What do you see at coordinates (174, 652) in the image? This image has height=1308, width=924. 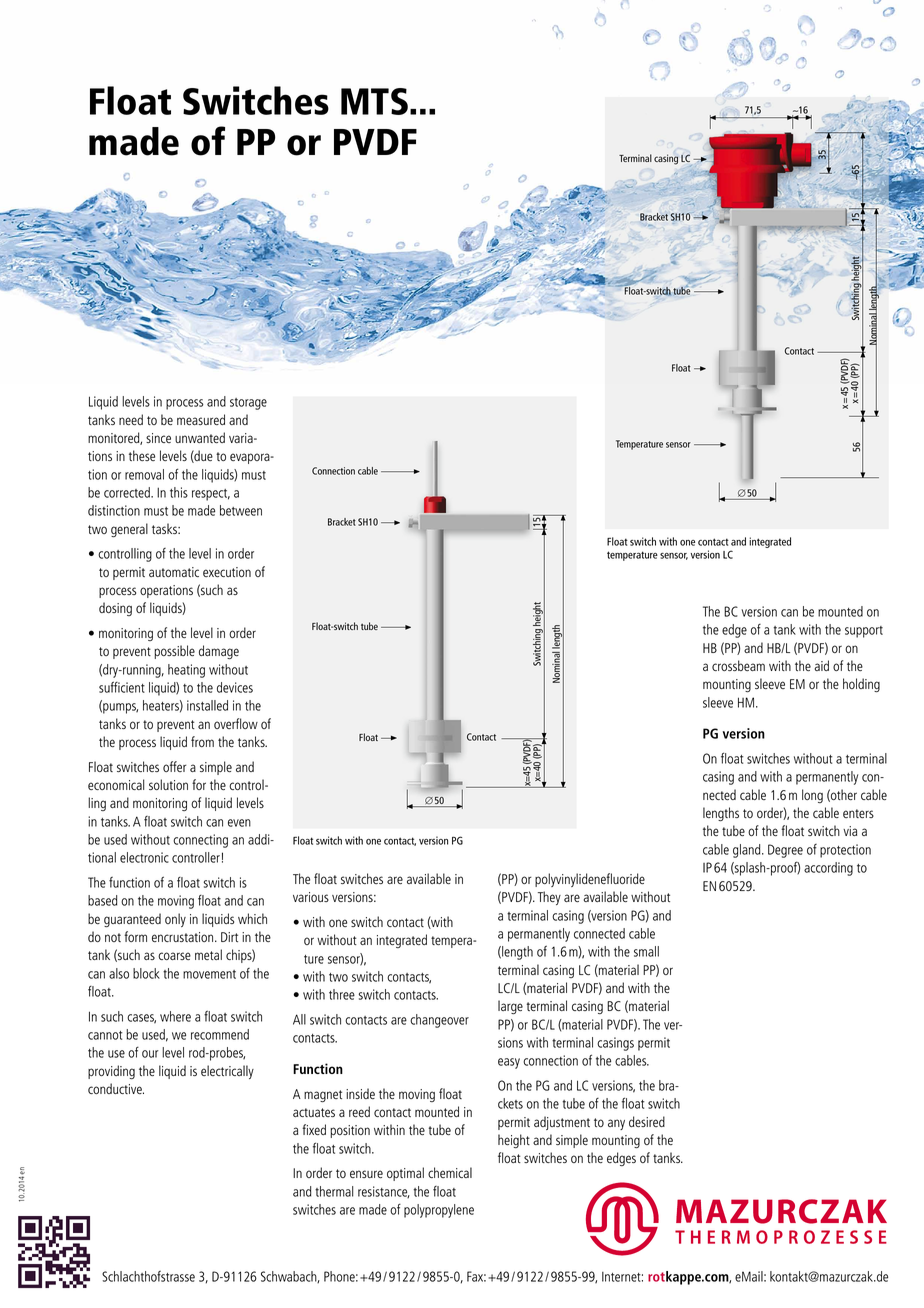 I see `possible` at bounding box center [174, 652].
